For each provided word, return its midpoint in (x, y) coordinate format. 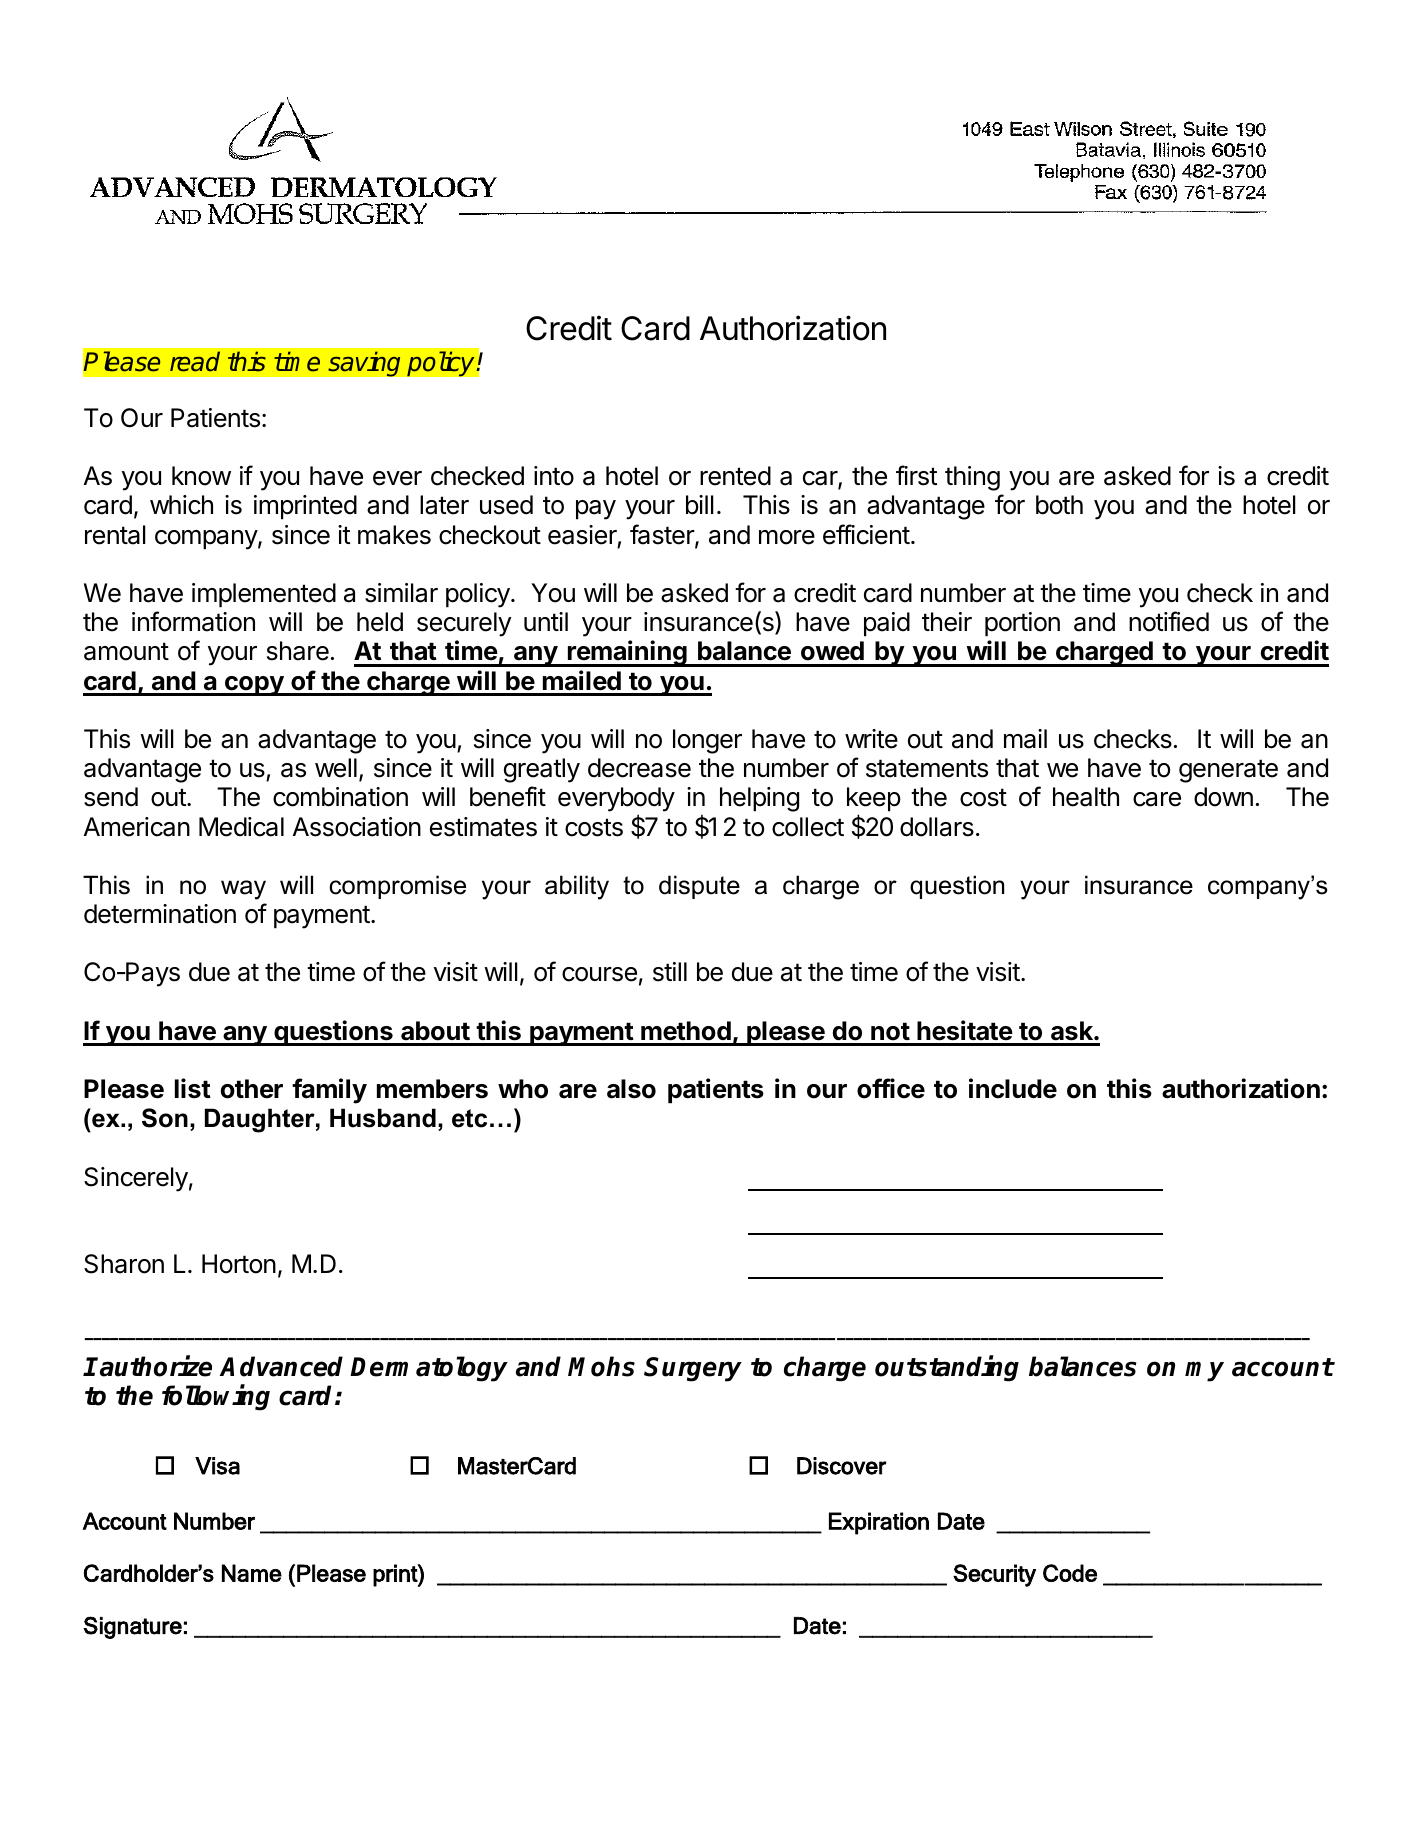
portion (1022, 624)
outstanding (947, 1368)
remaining (627, 653)
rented (735, 476)
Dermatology (429, 1369)
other (252, 1089)
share (298, 651)
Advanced (281, 1366)
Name (252, 1573)
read (195, 361)
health (1086, 797)
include (1013, 1088)
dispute (699, 887)
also (631, 1089)
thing (972, 478)
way (243, 890)
